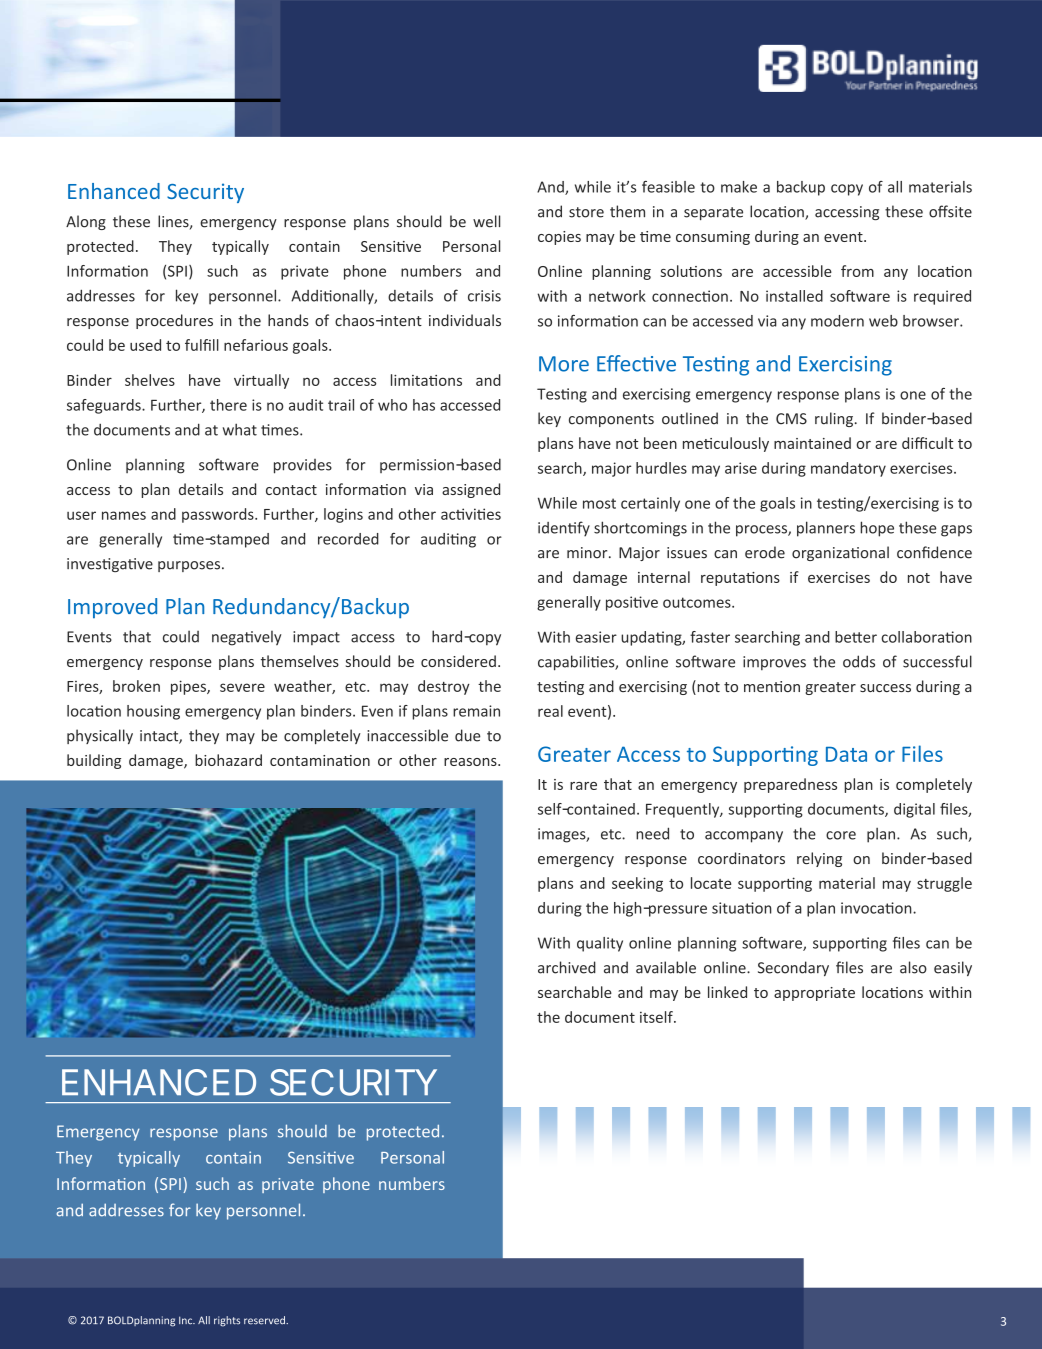  I want to click on from, so click(857, 271).
